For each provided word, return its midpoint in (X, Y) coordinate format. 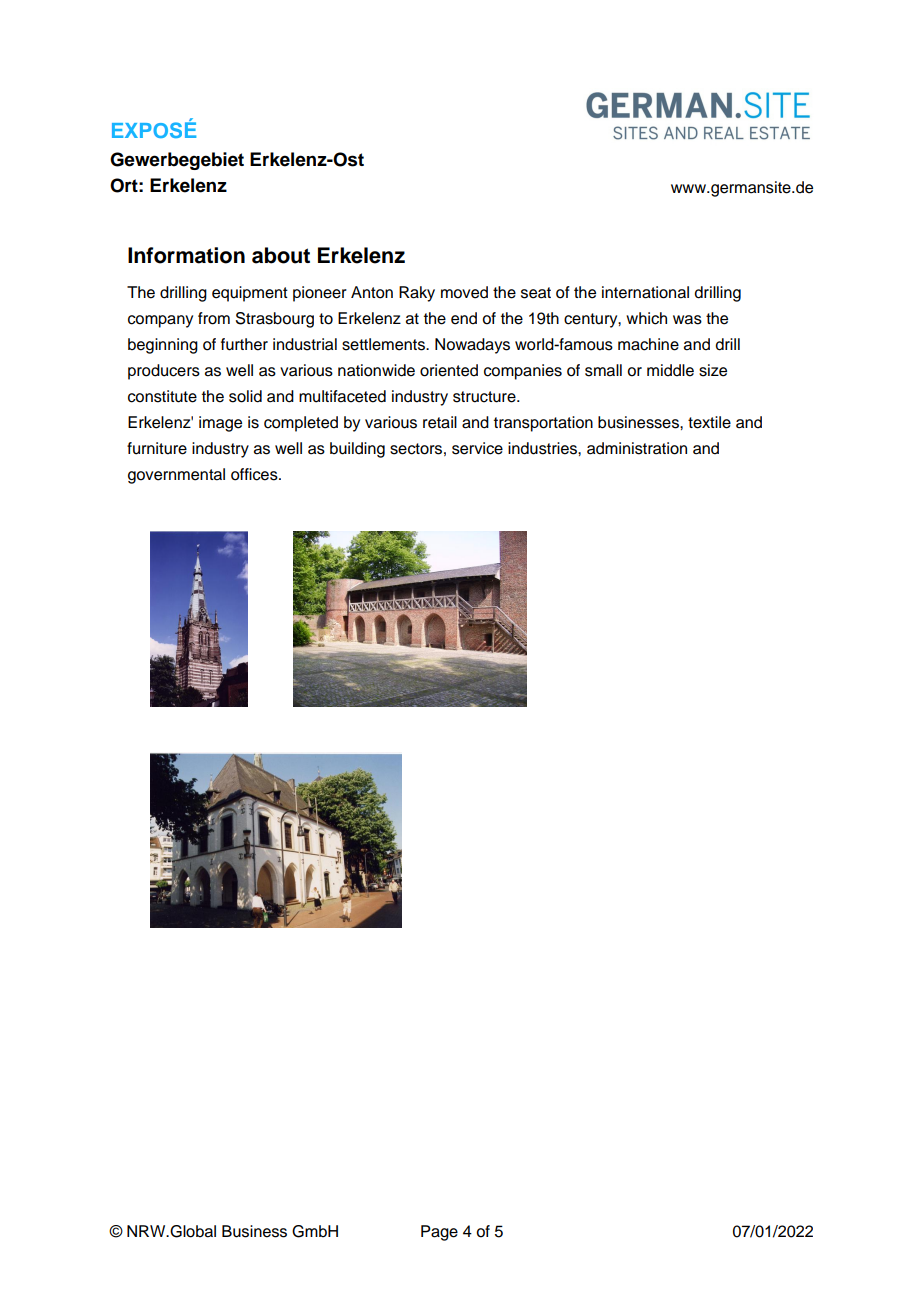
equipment (250, 294)
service (477, 448)
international (645, 292)
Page (439, 1233)
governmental (176, 476)
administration (637, 448)
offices (255, 474)
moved (464, 292)
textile (709, 422)
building (357, 450)
